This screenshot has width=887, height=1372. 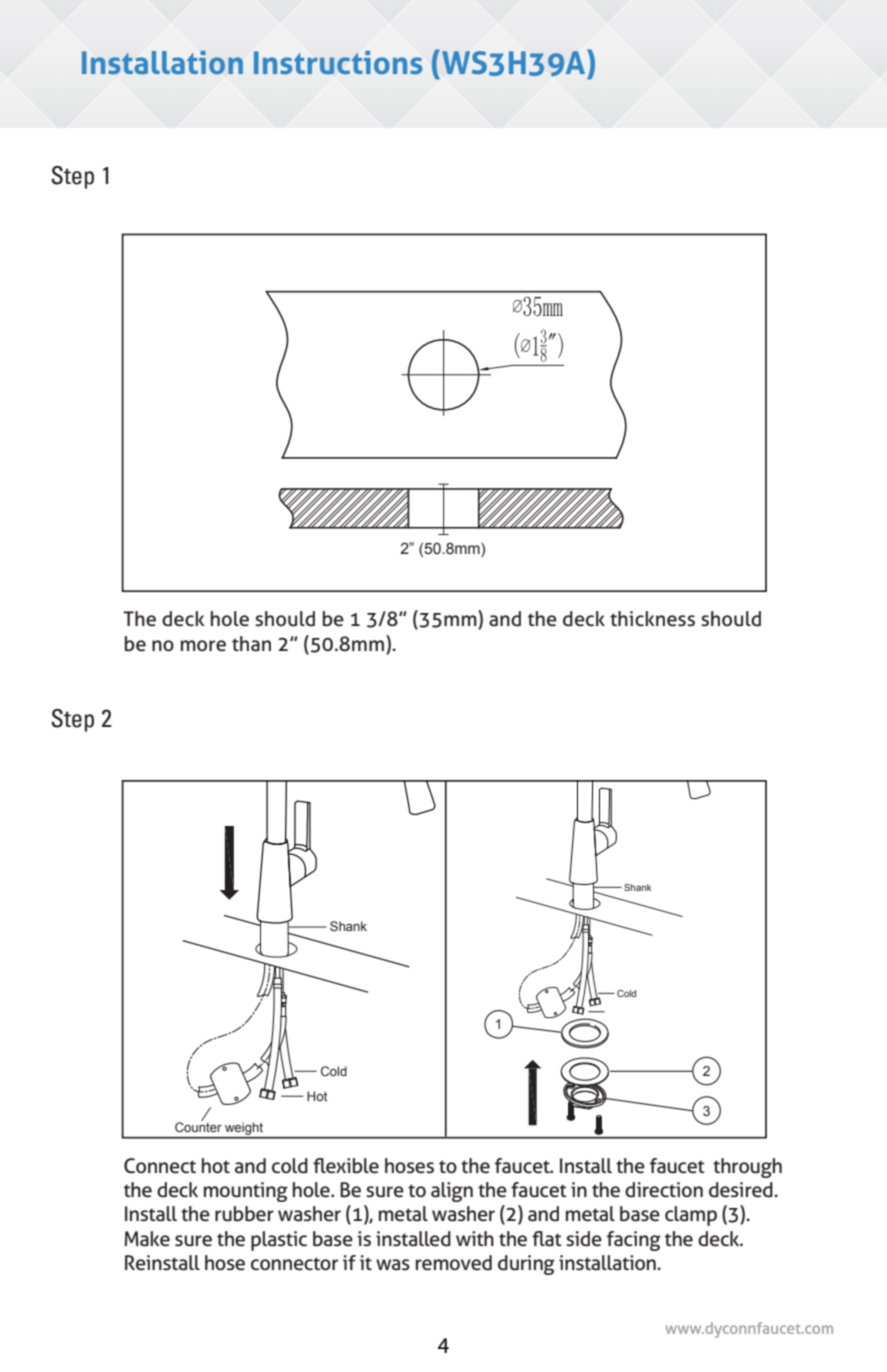 What do you see at coordinates (279, 1241) in the screenshot?
I see `plastic` at bounding box center [279, 1241].
